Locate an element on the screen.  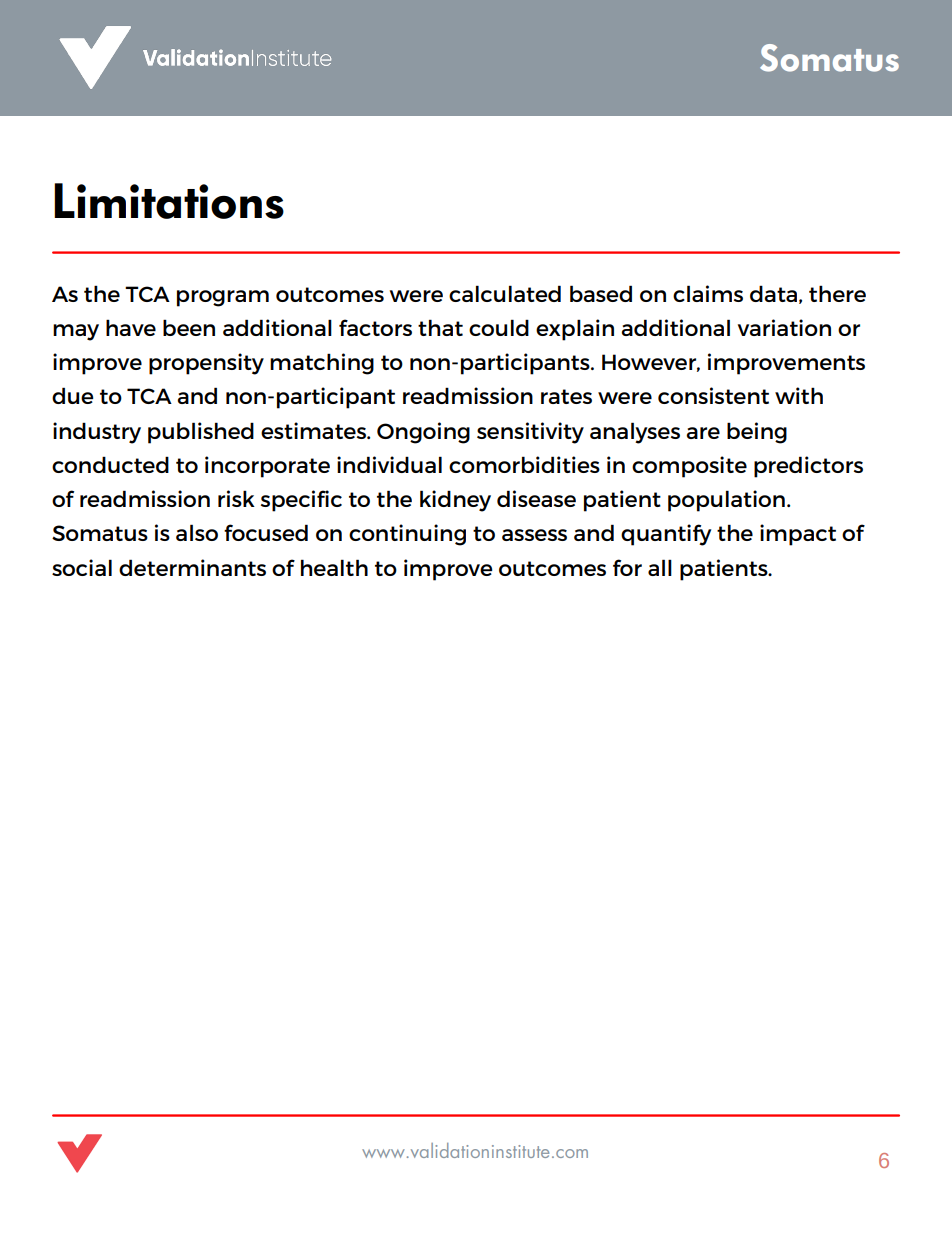
published is located at coordinates (201, 433).
